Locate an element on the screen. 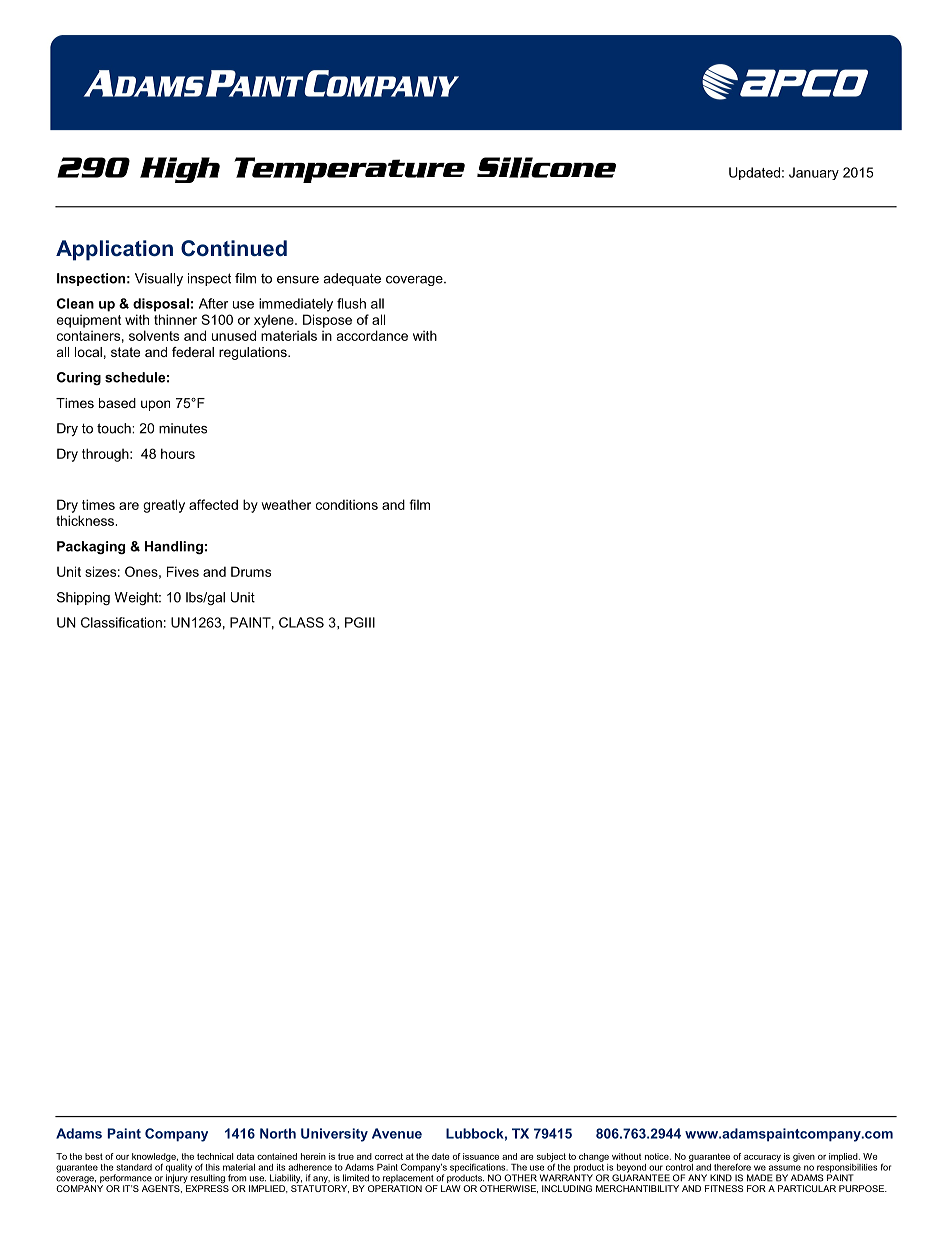  Avenue is located at coordinates (397, 1133).
